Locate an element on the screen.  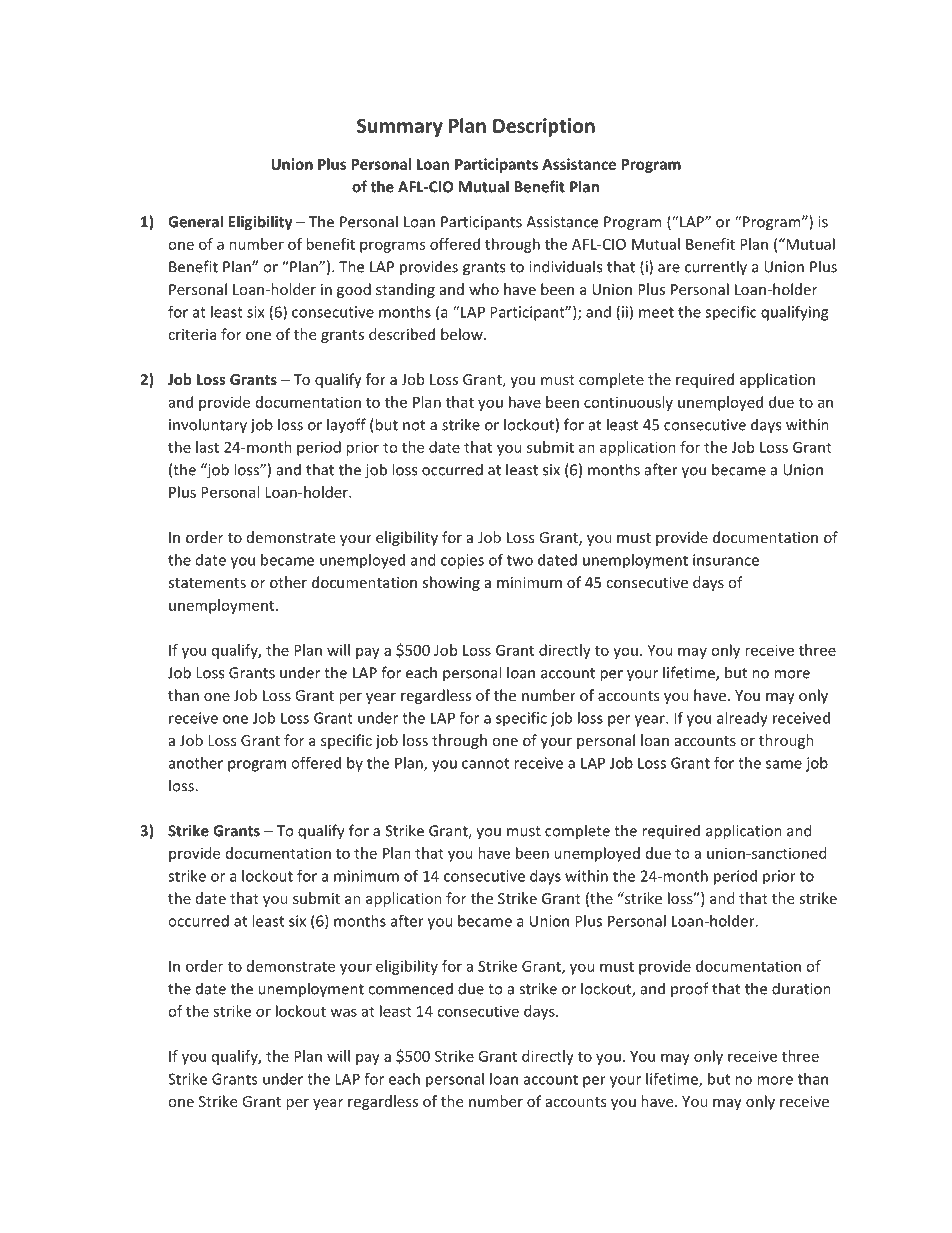
commenced is located at coordinates (410, 988).
